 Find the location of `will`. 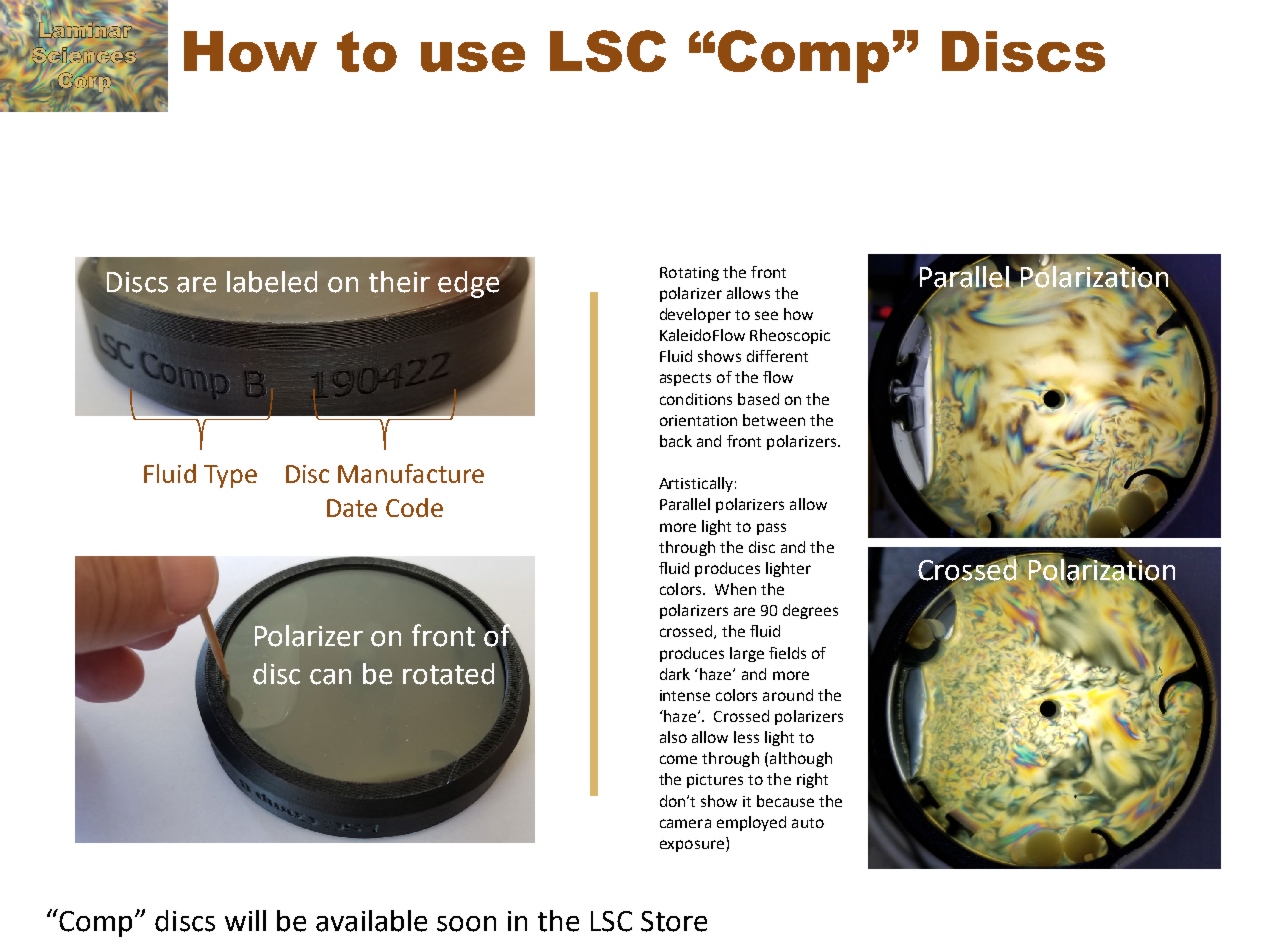

will is located at coordinates (245, 920).
